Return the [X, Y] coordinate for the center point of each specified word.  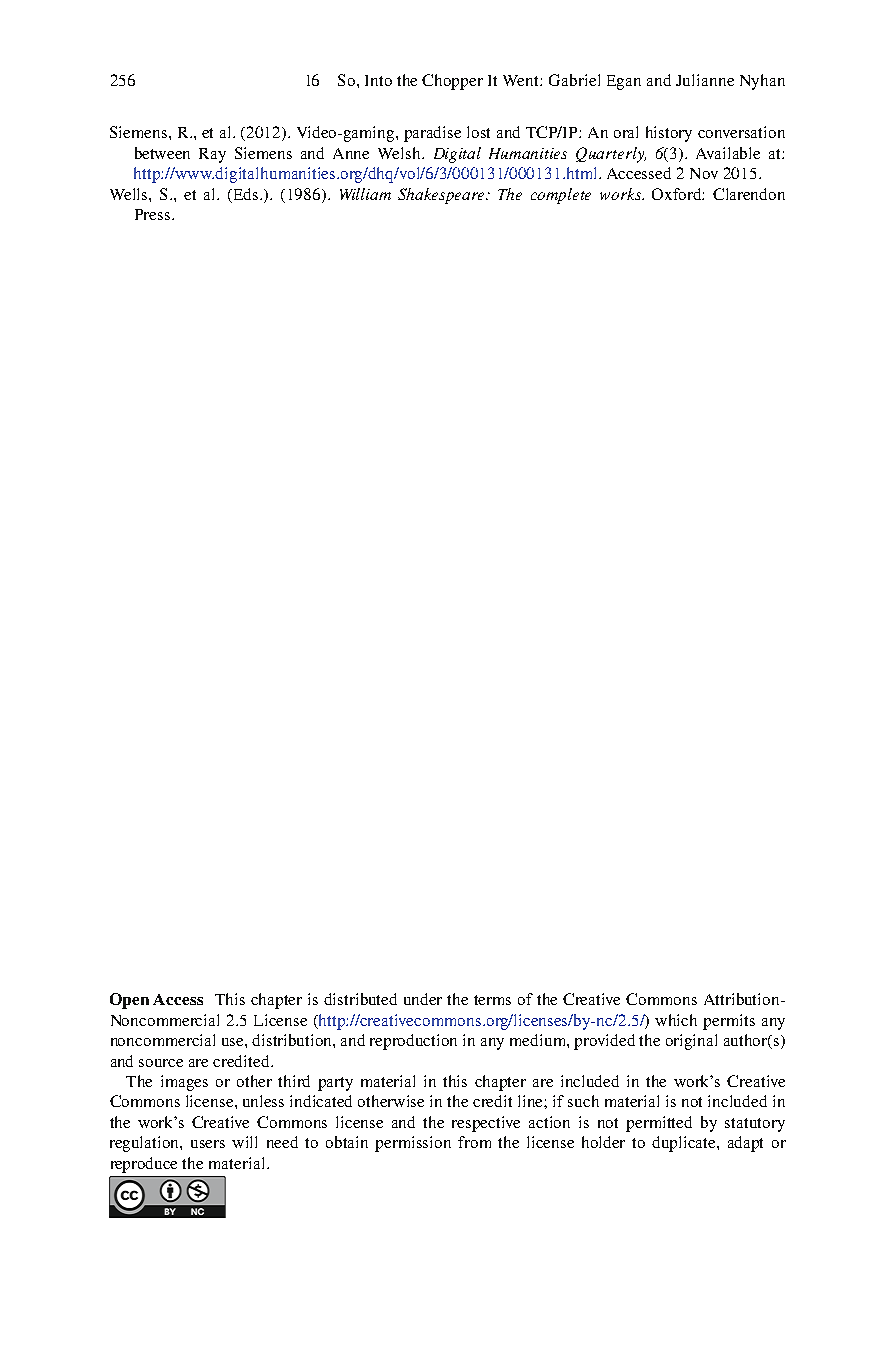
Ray [212, 155]
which [676, 1020]
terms [492, 1000]
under [423, 999]
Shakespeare [442, 196]
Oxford [678, 194]
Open [129, 1001]
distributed [360, 999]
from [474, 1142]
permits [729, 1022]
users [208, 1144]
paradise [432, 134]
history [669, 134]
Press [154, 214]
